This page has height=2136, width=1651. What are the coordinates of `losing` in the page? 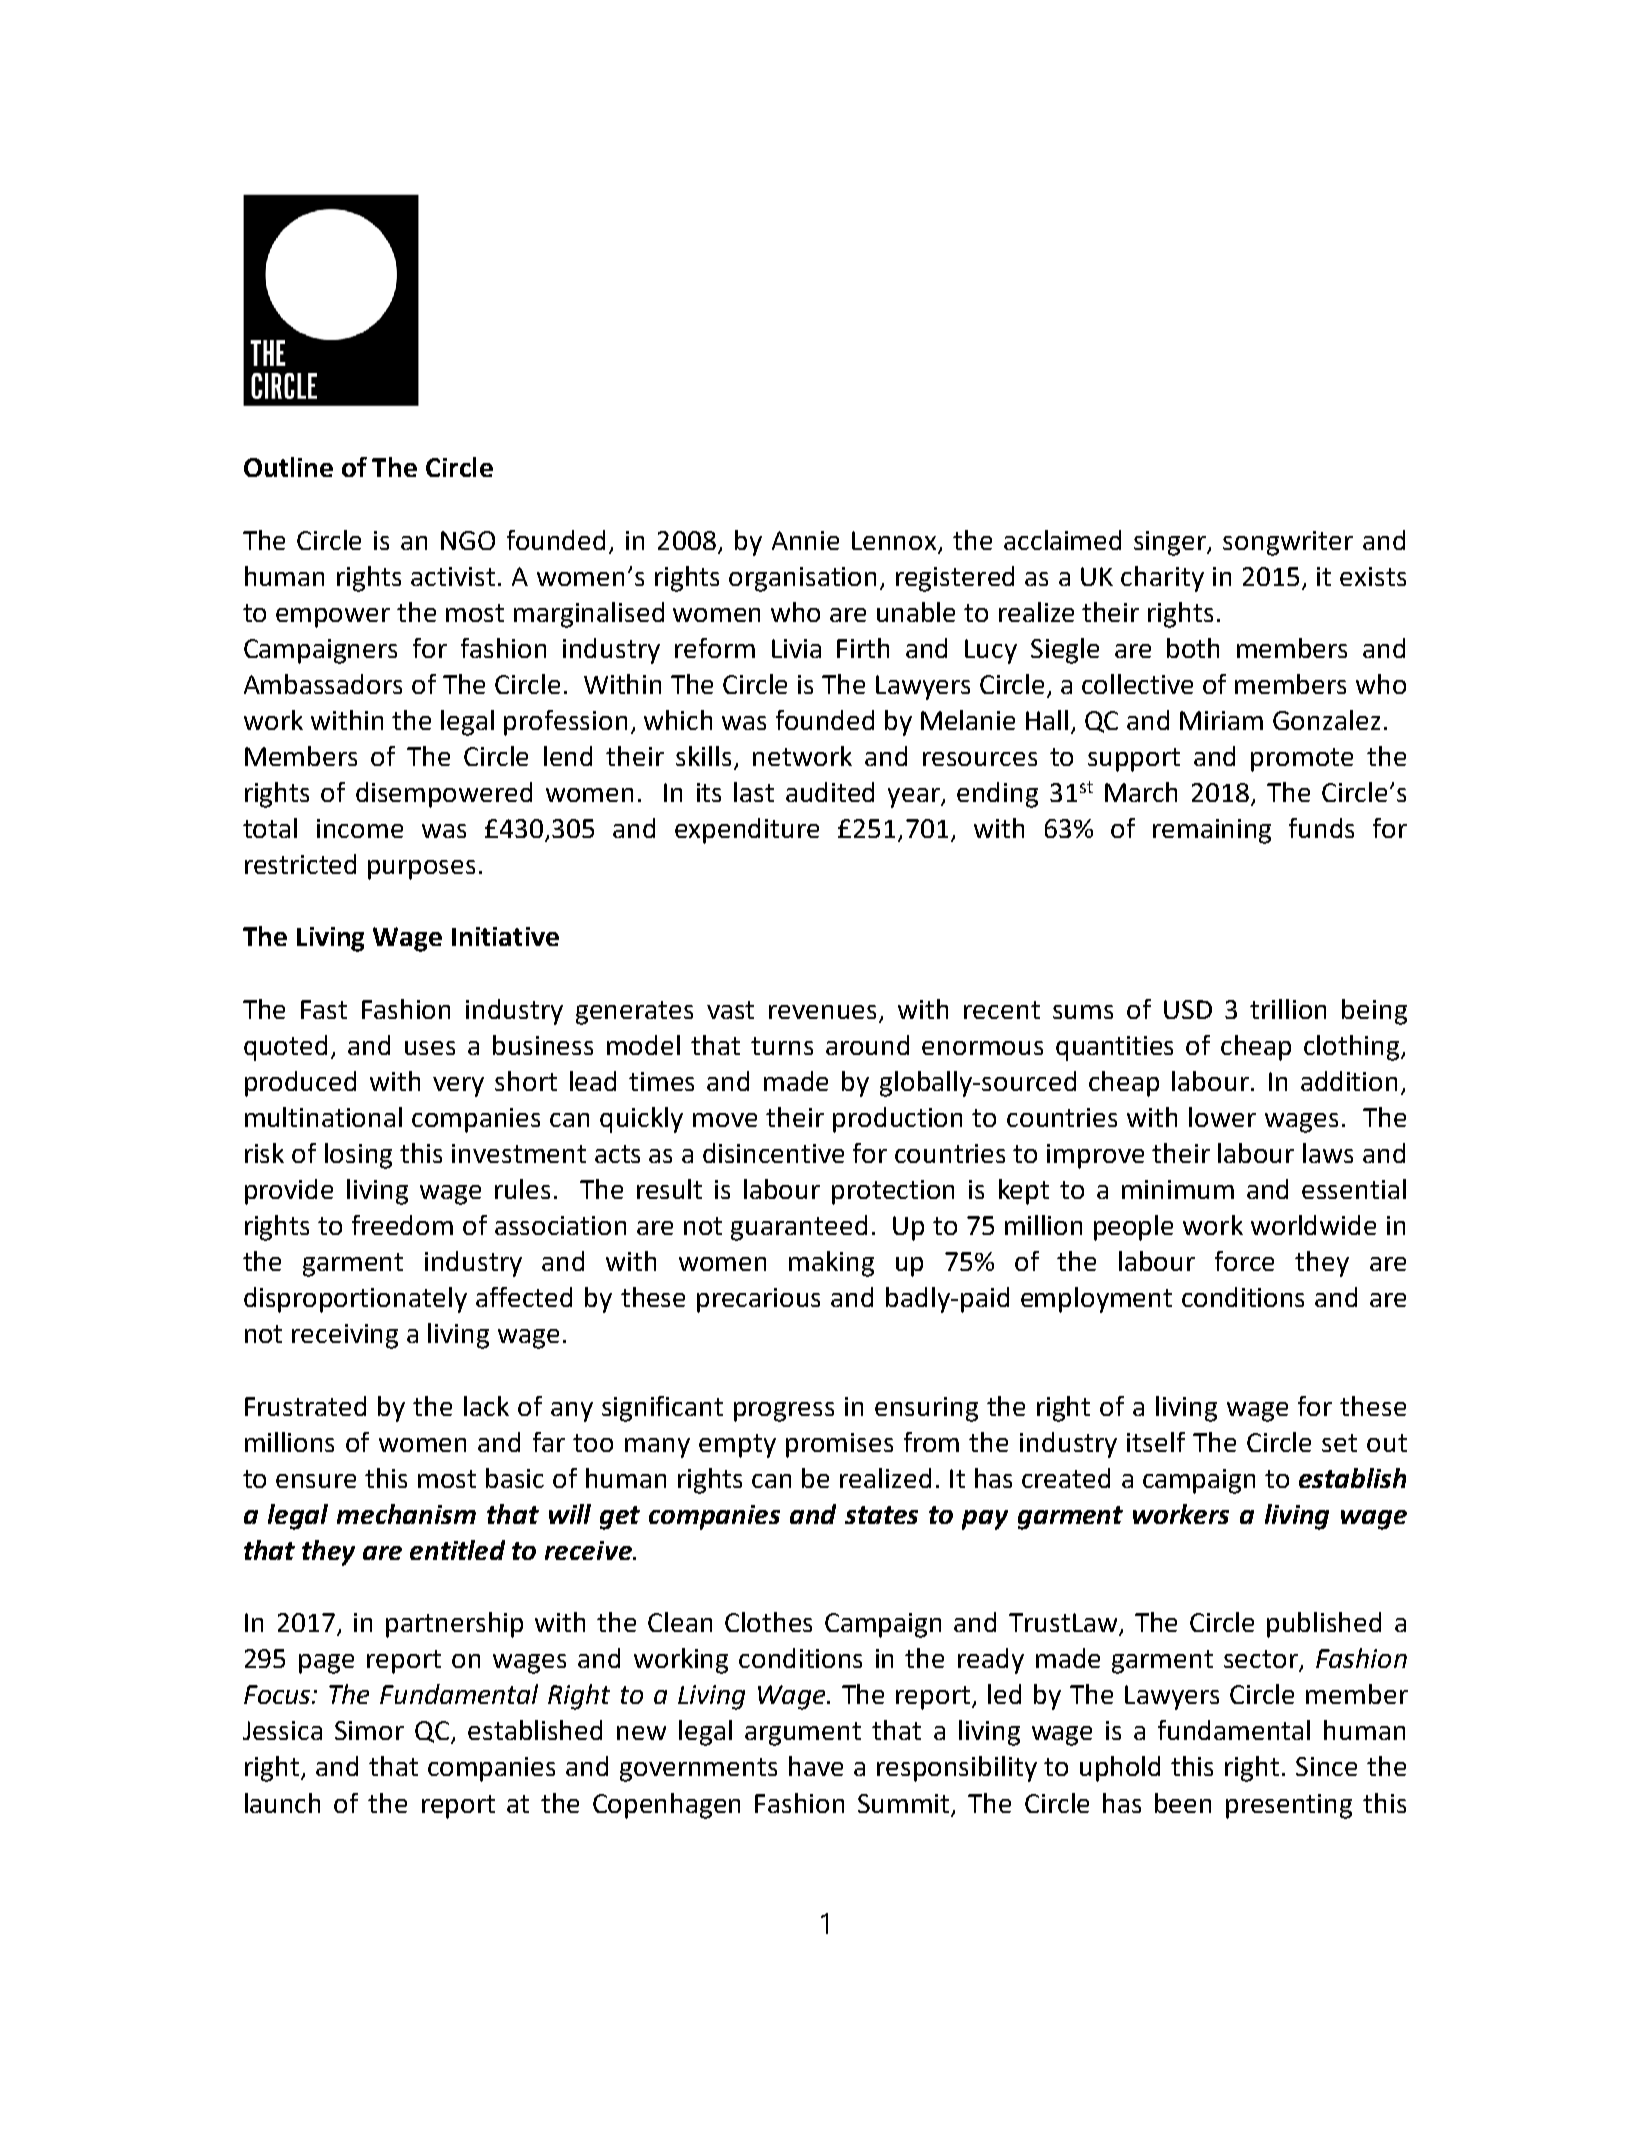 It's located at (358, 1156).
